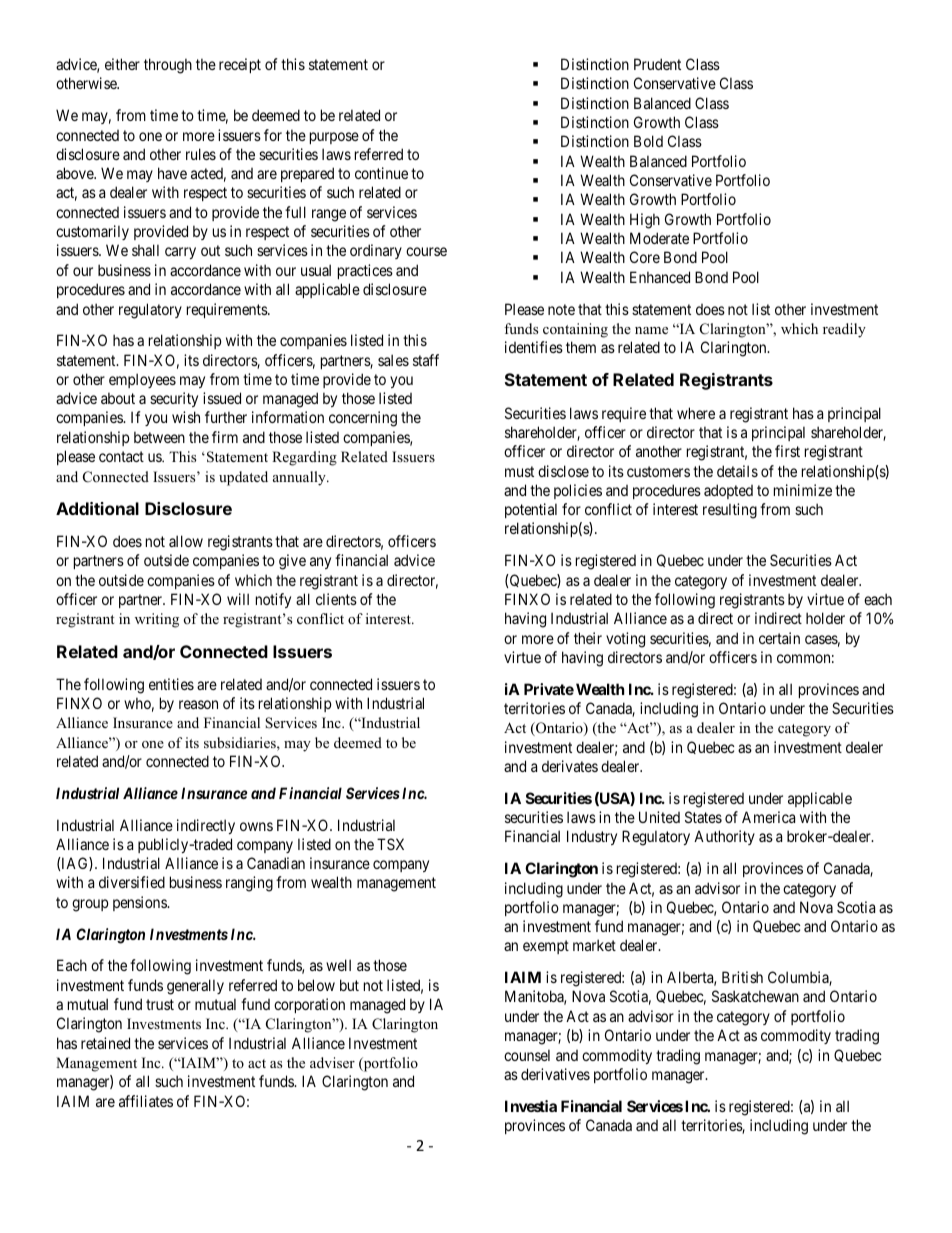  Describe the element at coordinates (336, 599) in the screenshot. I see `clients` at that location.
